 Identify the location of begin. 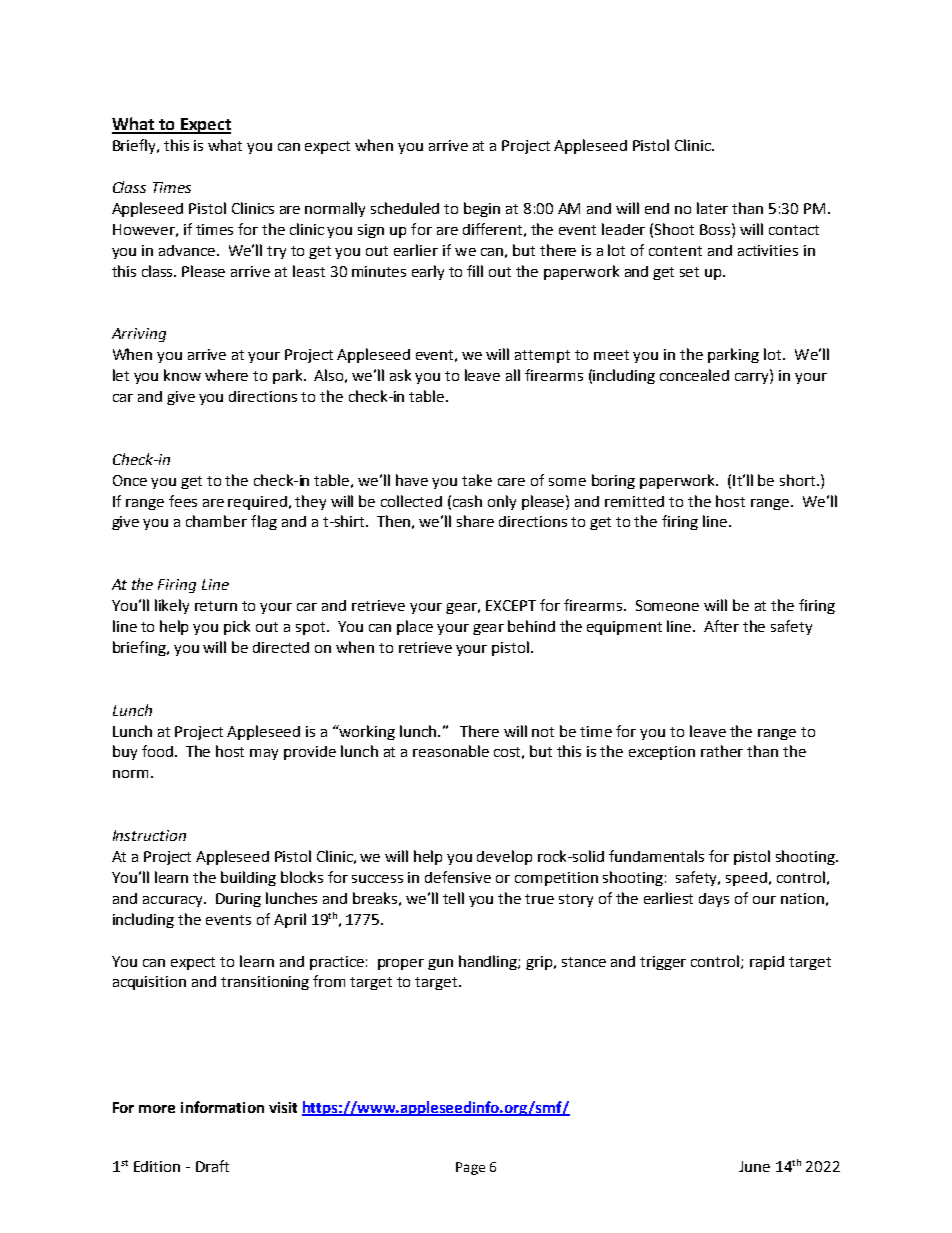
(482, 209).
